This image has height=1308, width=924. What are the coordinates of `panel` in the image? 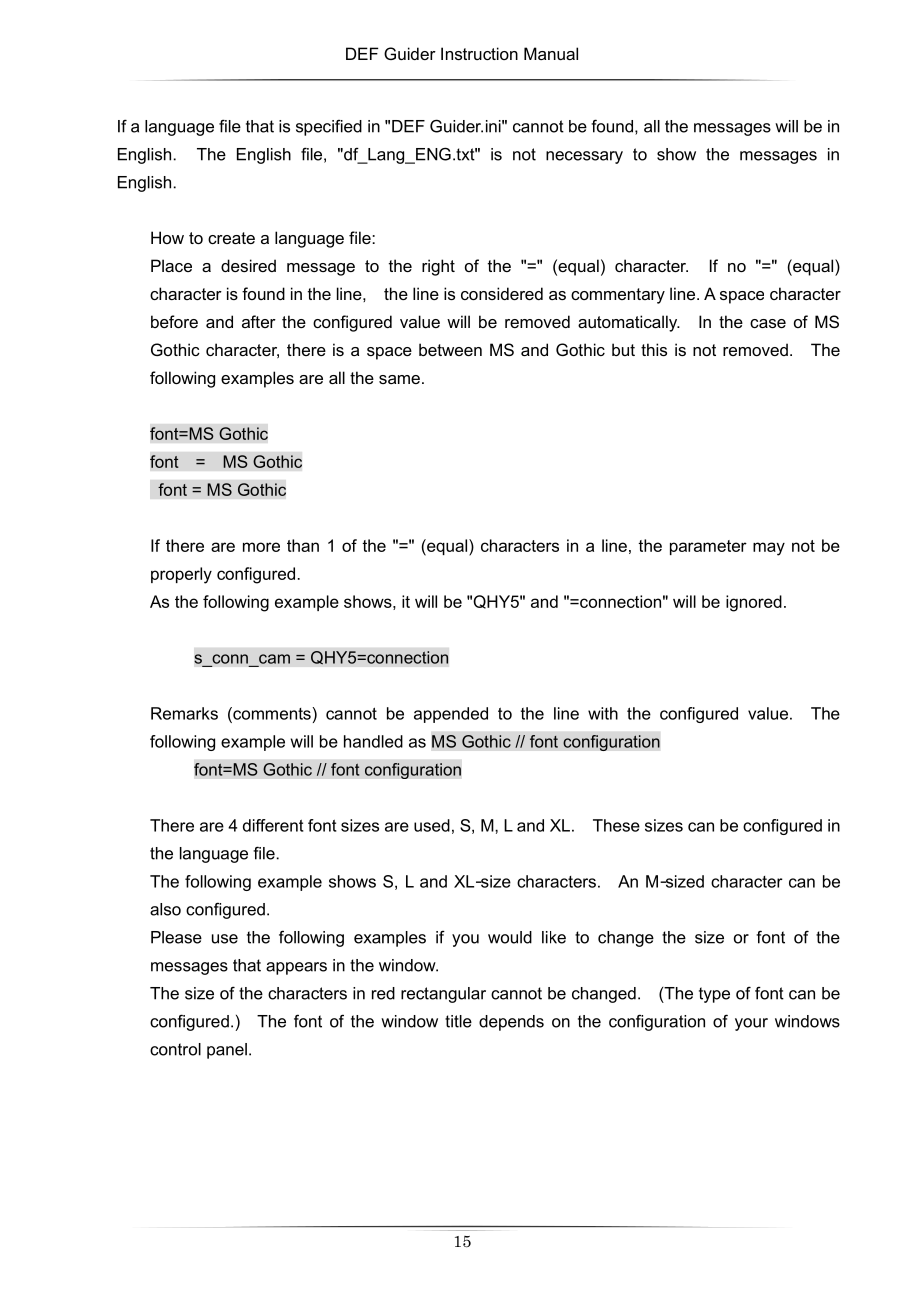 It's located at (227, 1051).
